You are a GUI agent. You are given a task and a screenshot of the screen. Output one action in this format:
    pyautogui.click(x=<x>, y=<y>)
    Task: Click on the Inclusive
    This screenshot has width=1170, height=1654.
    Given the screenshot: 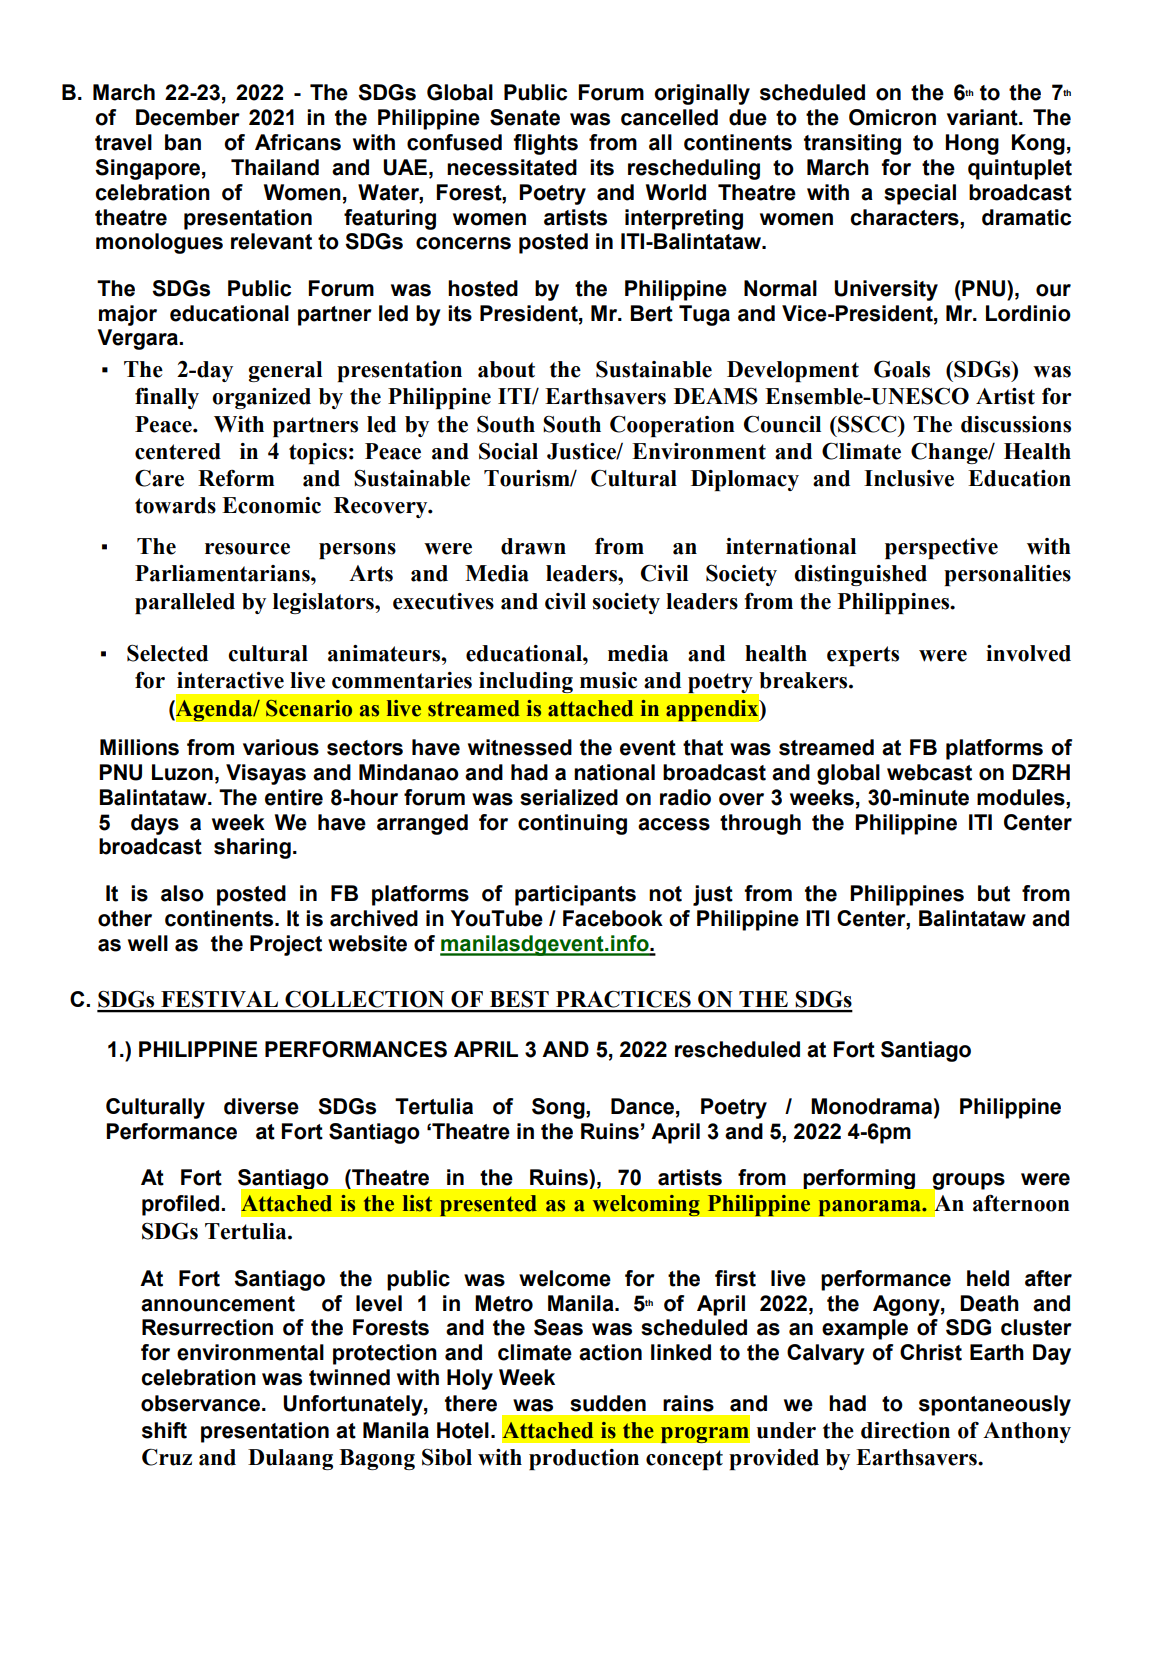 What is the action you would take?
    pyautogui.click(x=909, y=478)
